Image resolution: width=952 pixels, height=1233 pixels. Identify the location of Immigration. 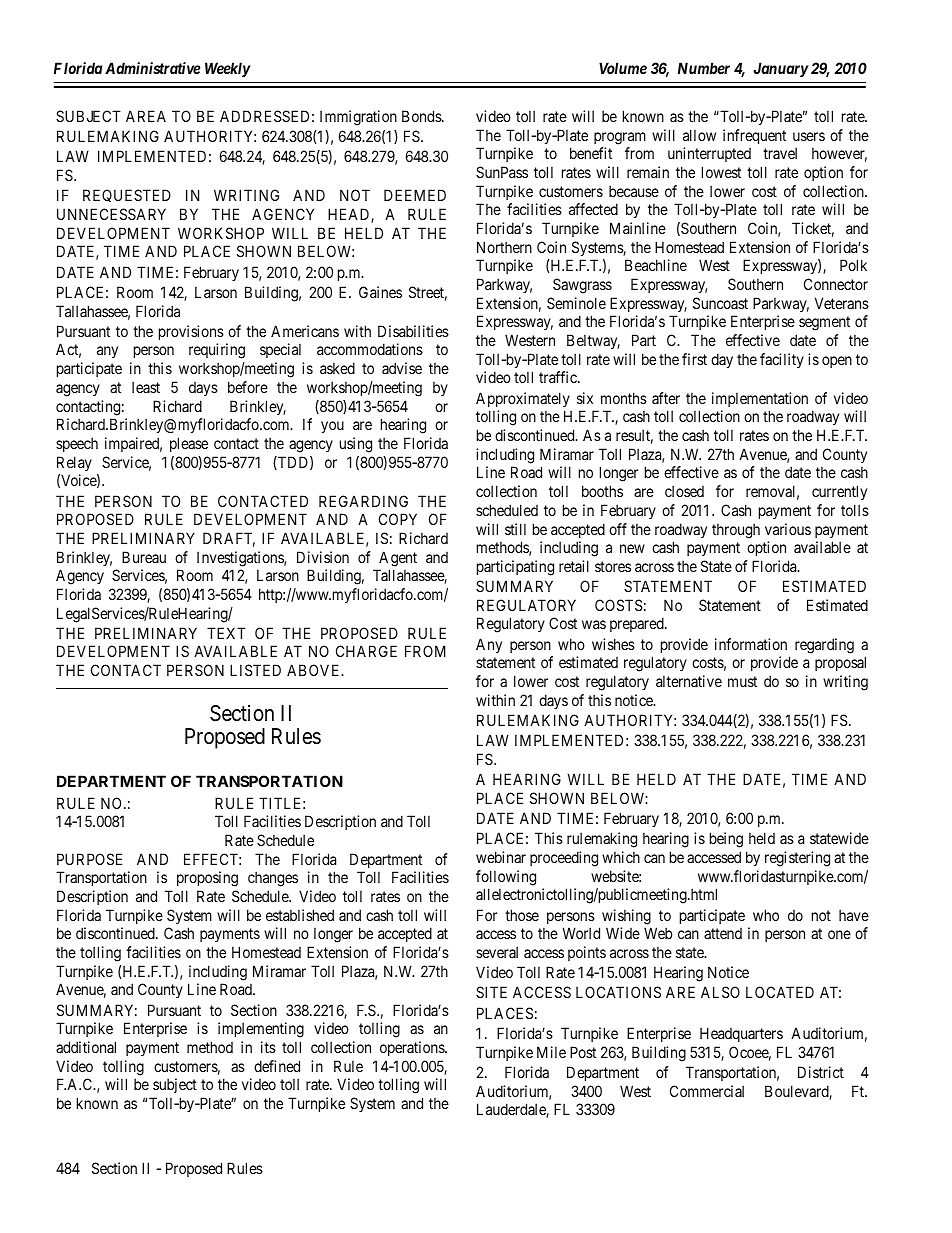
(358, 118).
